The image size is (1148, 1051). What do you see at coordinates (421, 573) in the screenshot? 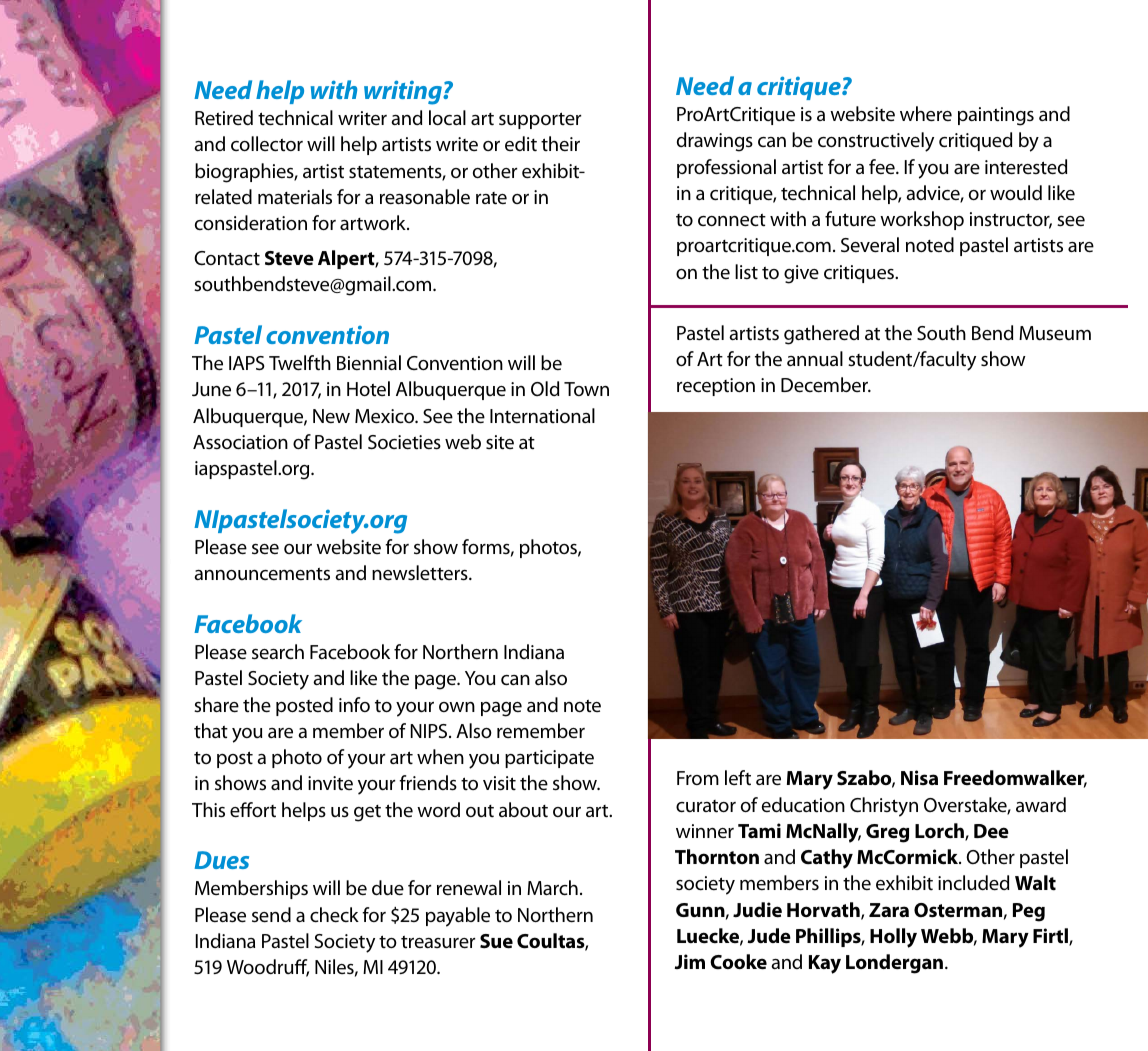
I see `newsletters` at bounding box center [421, 573].
